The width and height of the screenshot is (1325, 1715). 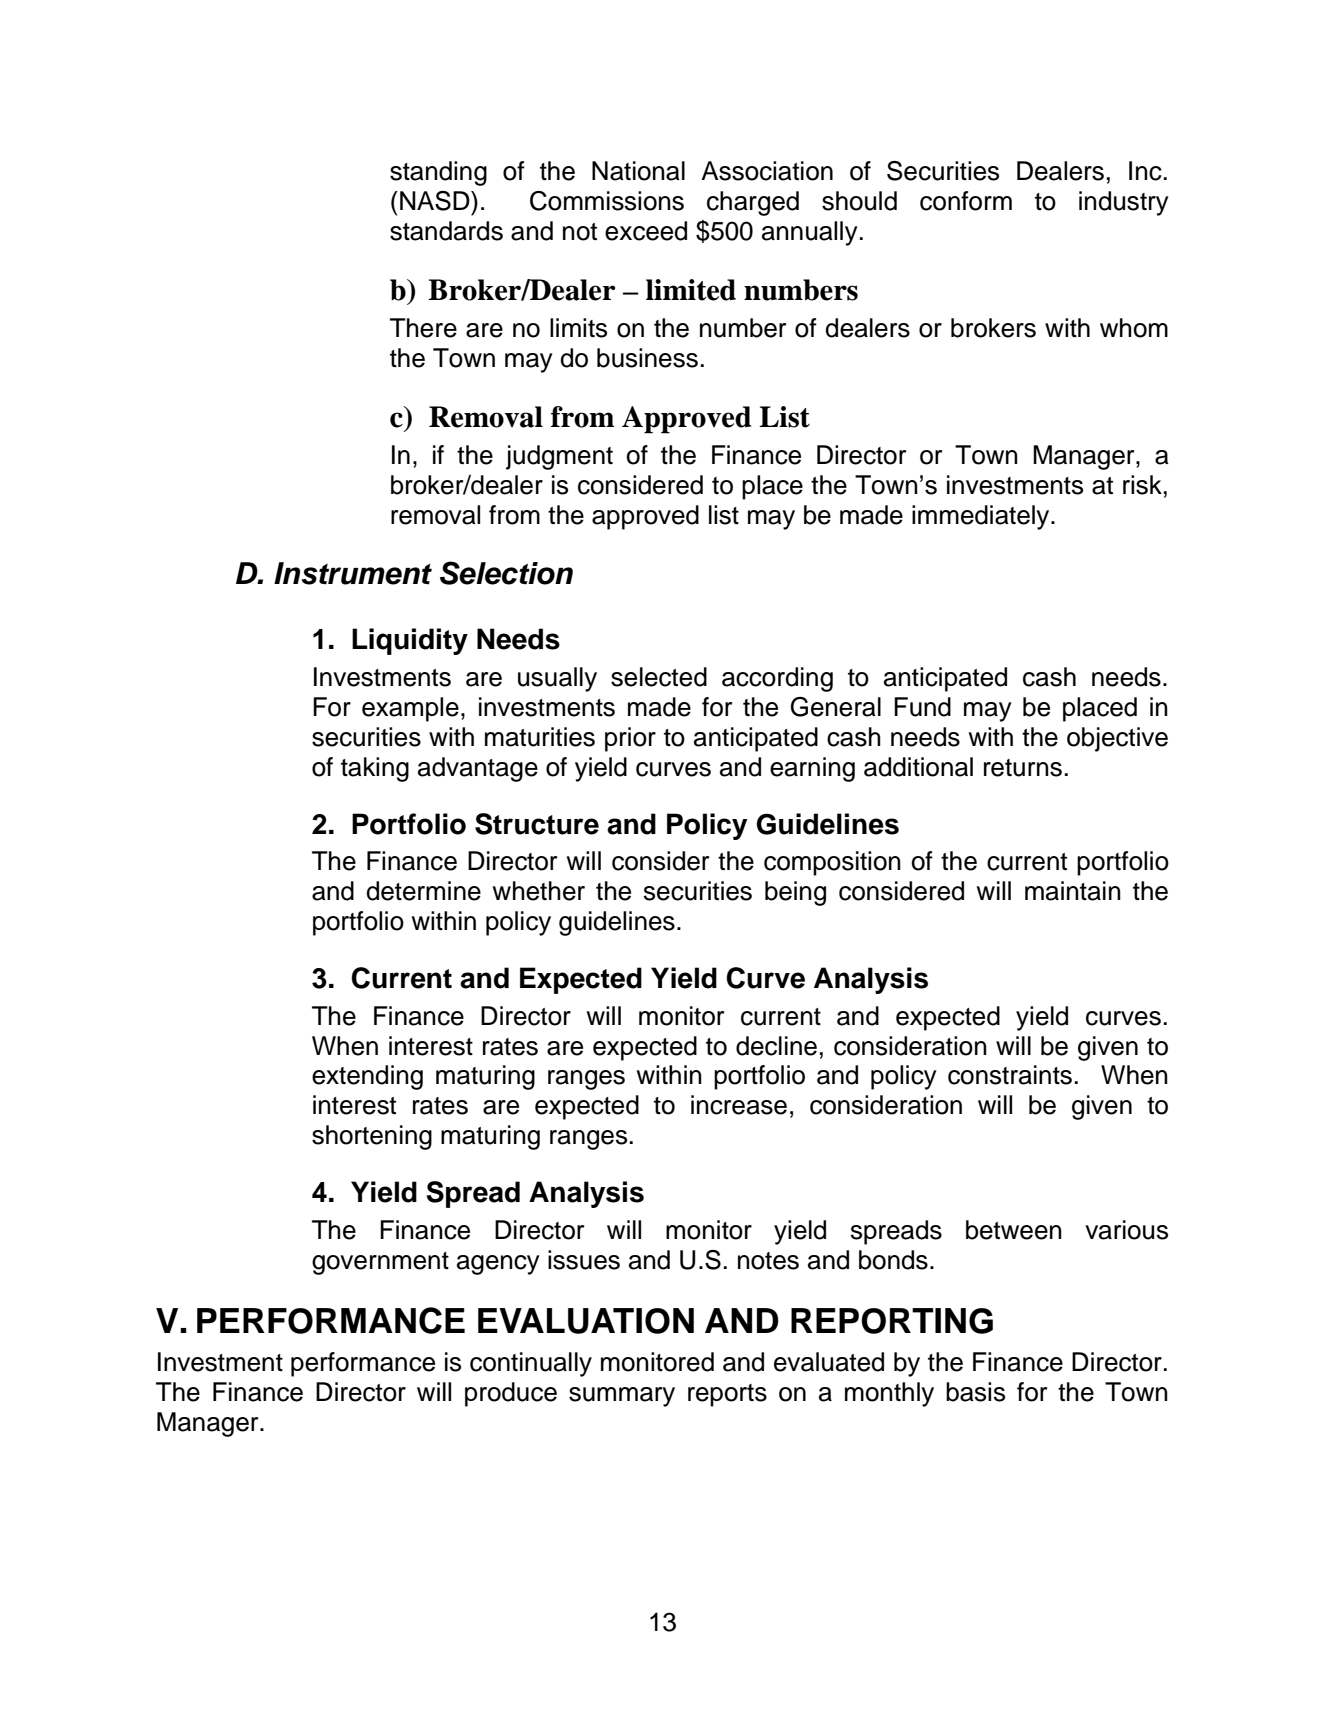 I want to click on decline, so click(x=776, y=1046).
